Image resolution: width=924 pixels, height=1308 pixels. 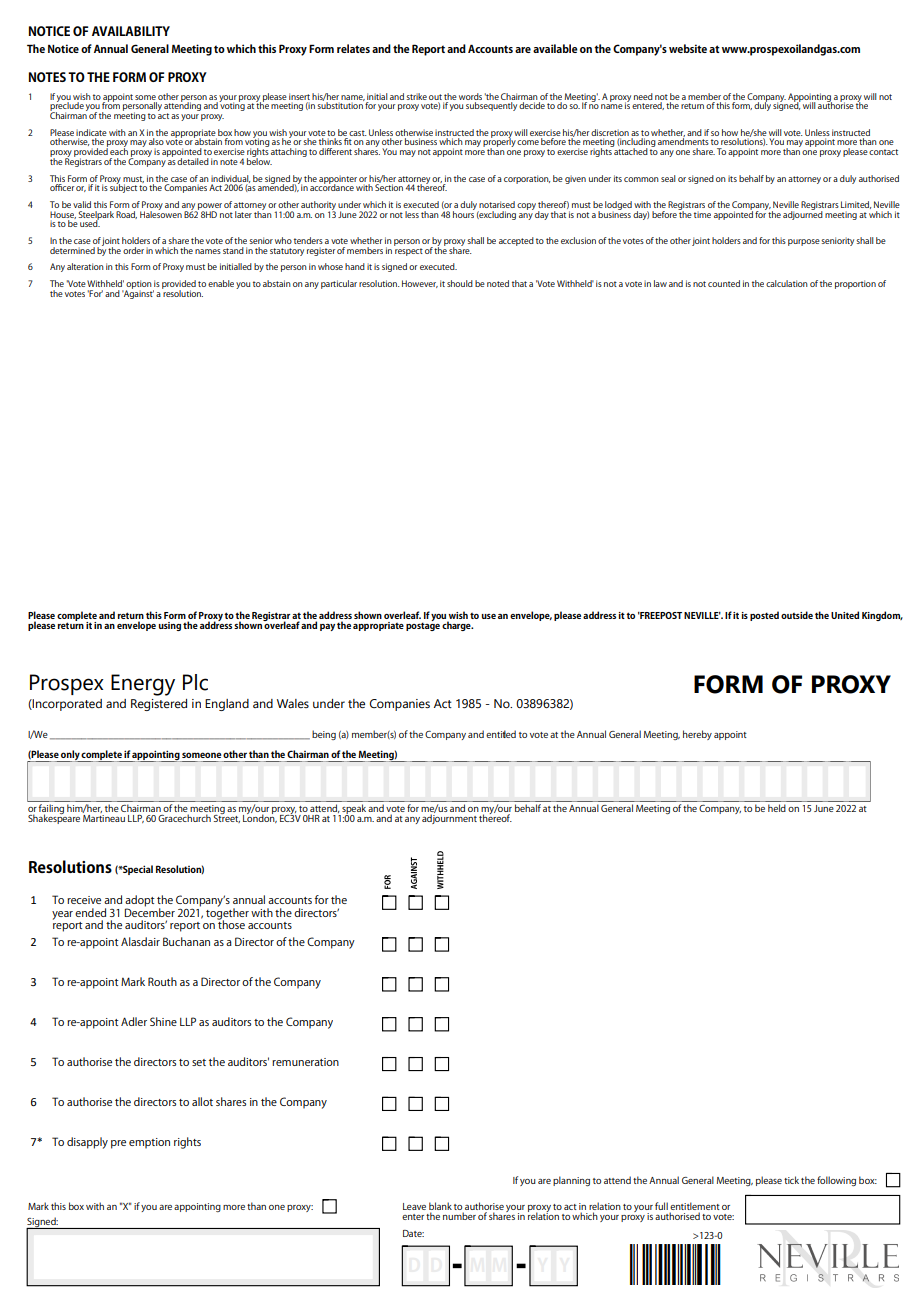 What do you see at coordinates (688, 48) in the screenshot?
I see `website` at bounding box center [688, 48].
